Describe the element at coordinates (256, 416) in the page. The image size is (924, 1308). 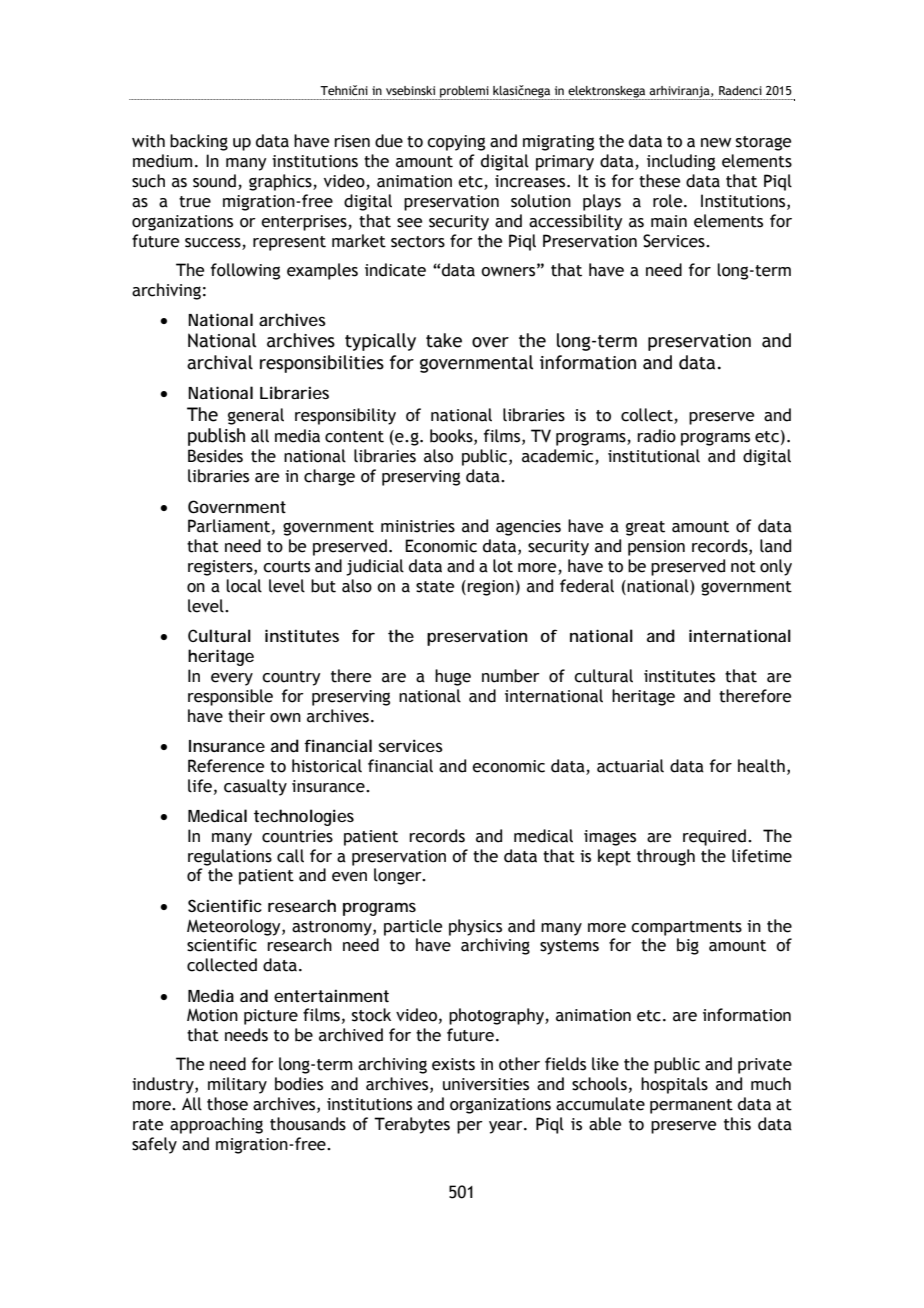
I see `general` at that location.
